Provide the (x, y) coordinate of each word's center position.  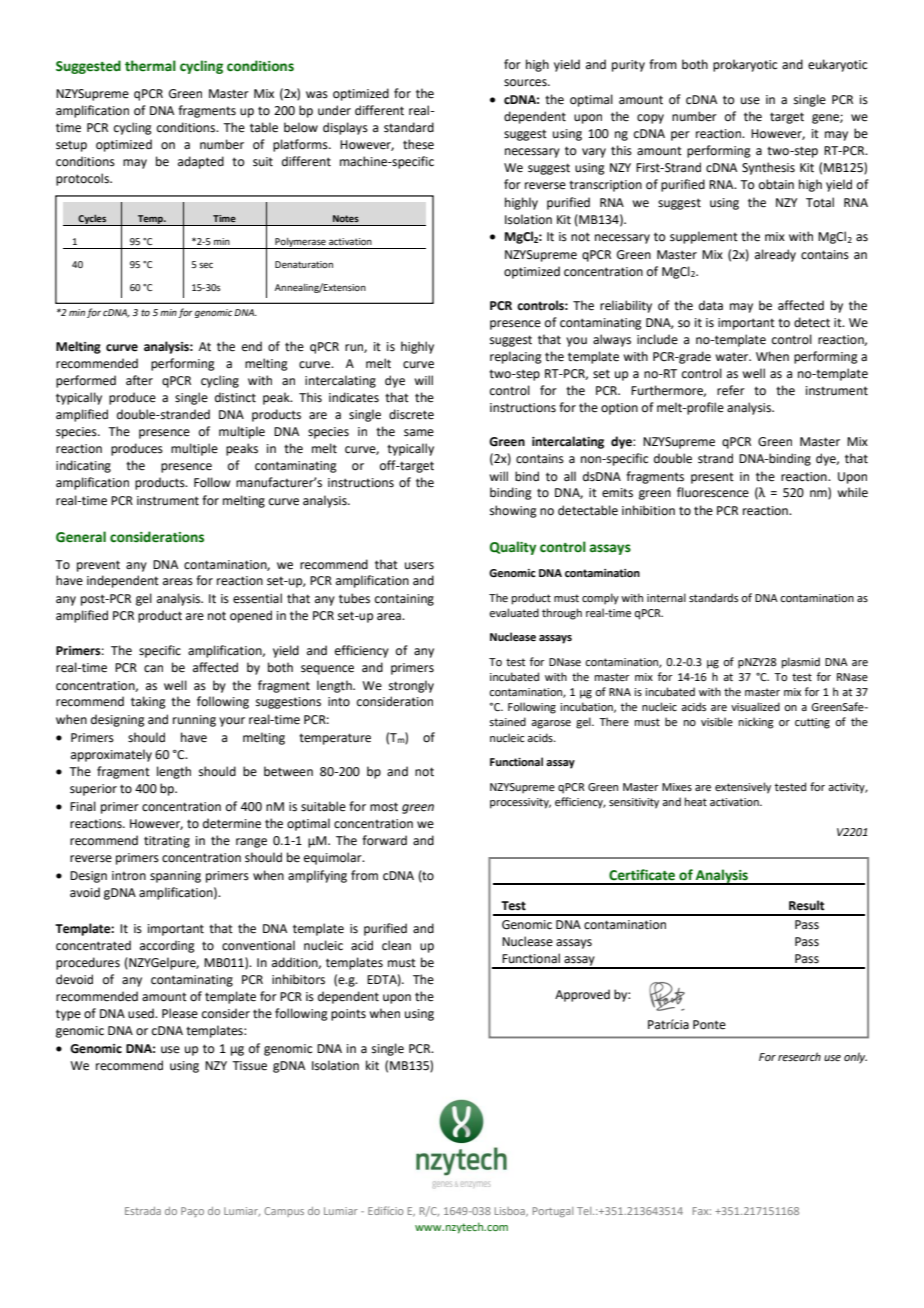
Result (807, 905)
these (418, 144)
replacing (516, 357)
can (153, 669)
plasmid (801, 663)
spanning (175, 877)
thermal (150, 66)
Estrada (143, 1211)
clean (396, 945)
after (139, 380)
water (733, 357)
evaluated (514, 612)
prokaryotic (745, 65)
